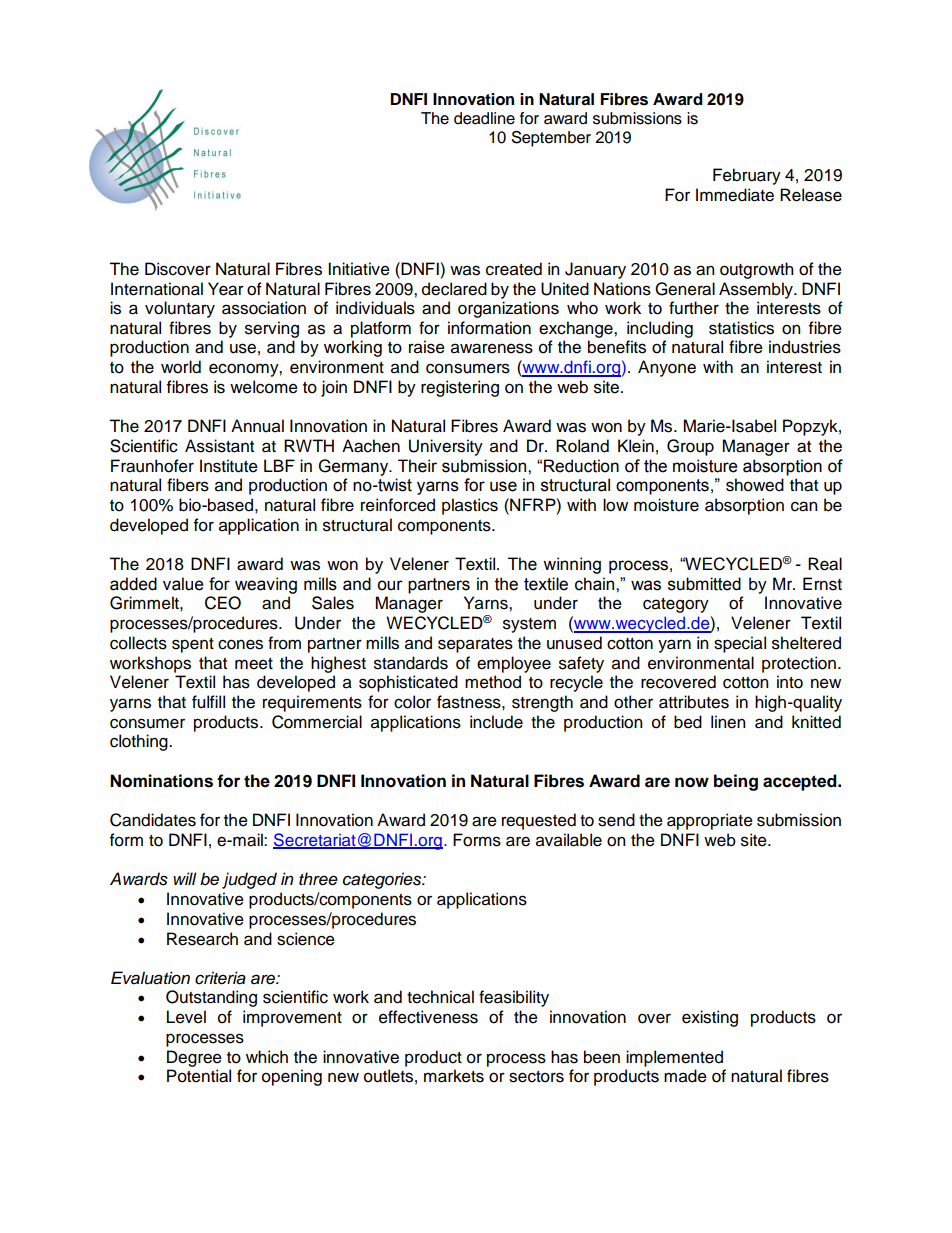 The width and height of the screenshot is (952, 1233). Describe the element at coordinates (208, 702) in the screenshot. I see `fulfill` at that location.
